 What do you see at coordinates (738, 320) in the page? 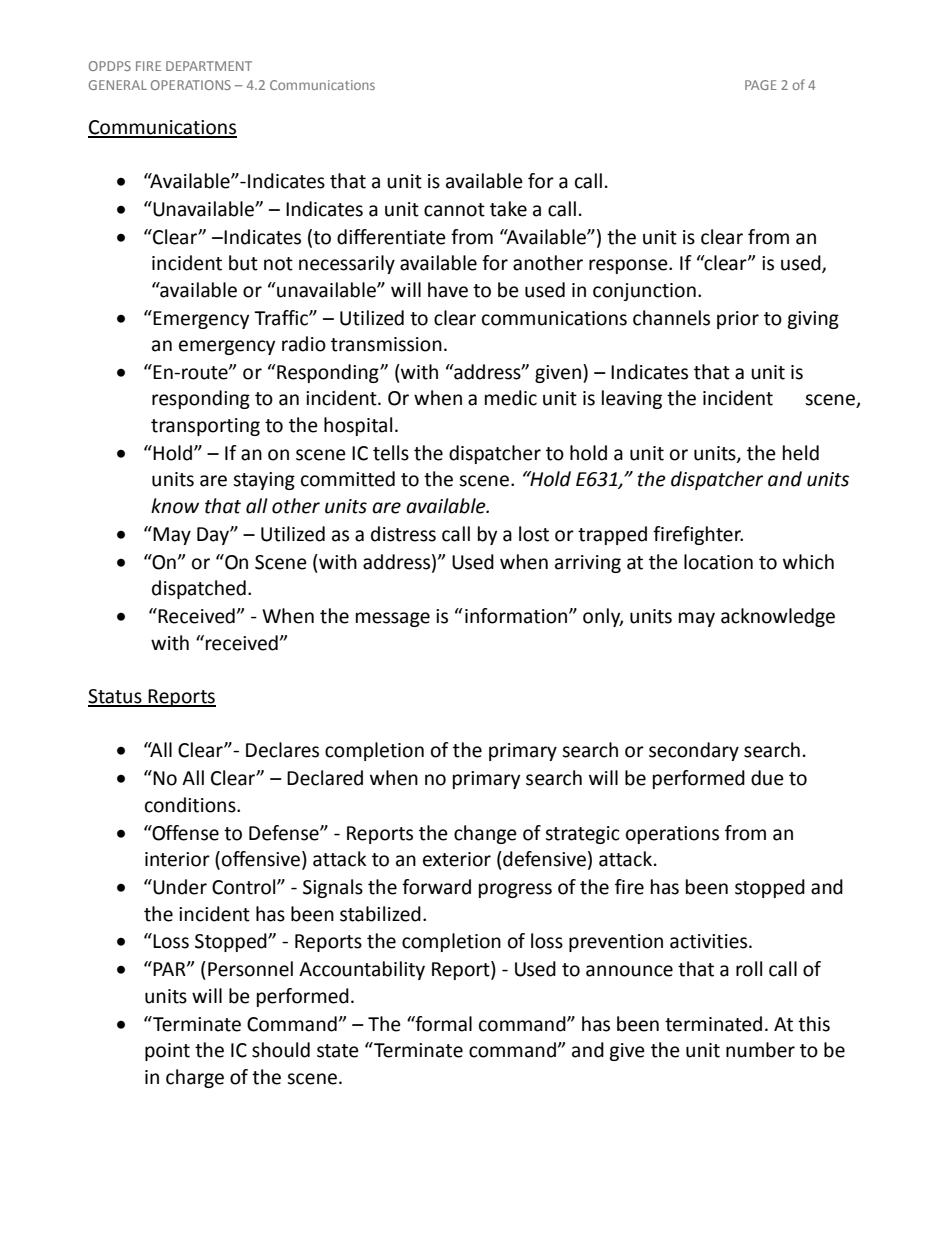
I see `prior` at bounding box center [738, 320].
